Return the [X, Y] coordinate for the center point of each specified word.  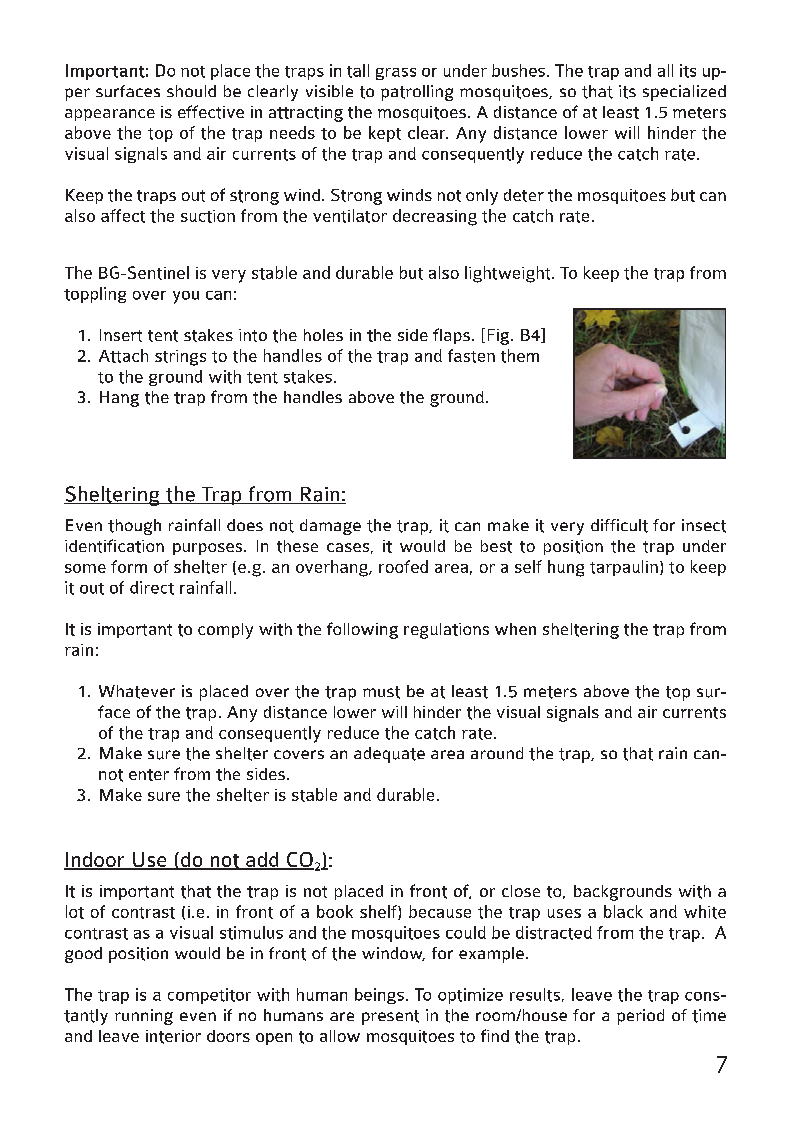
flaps [451, 336]
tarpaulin [624, 568]
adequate [389, 755]
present [390, 1017]
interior [173, 1037]
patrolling [417, 93]
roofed [403, 566]
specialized [684, 93]
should [191, 91]
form [129, 566]
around [497, 753]
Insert [121, 335]
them [520, 356]
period [640, 1017]
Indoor [95, 861]
